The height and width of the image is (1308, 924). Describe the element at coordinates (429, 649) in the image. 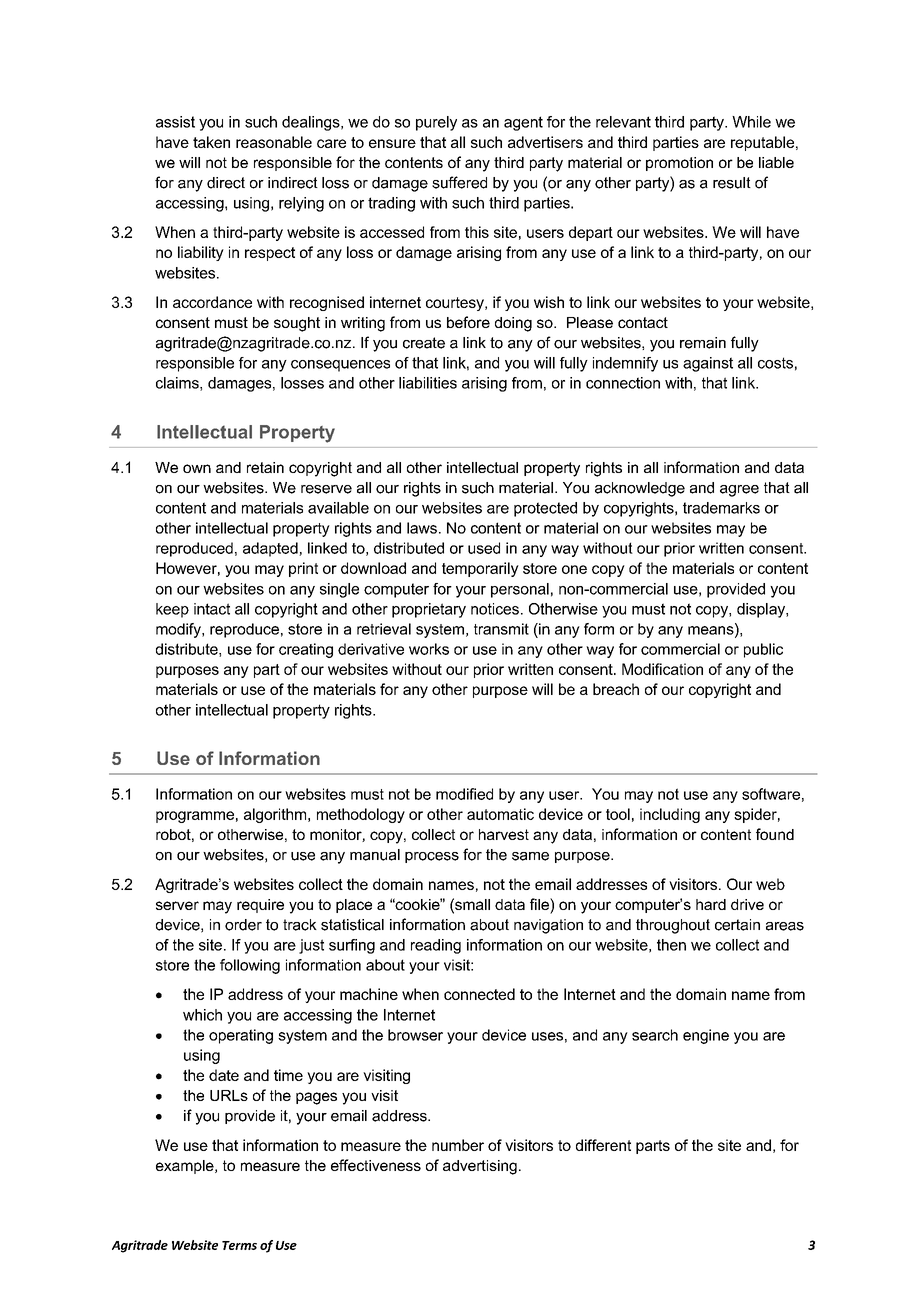

I see `works` at that location.
